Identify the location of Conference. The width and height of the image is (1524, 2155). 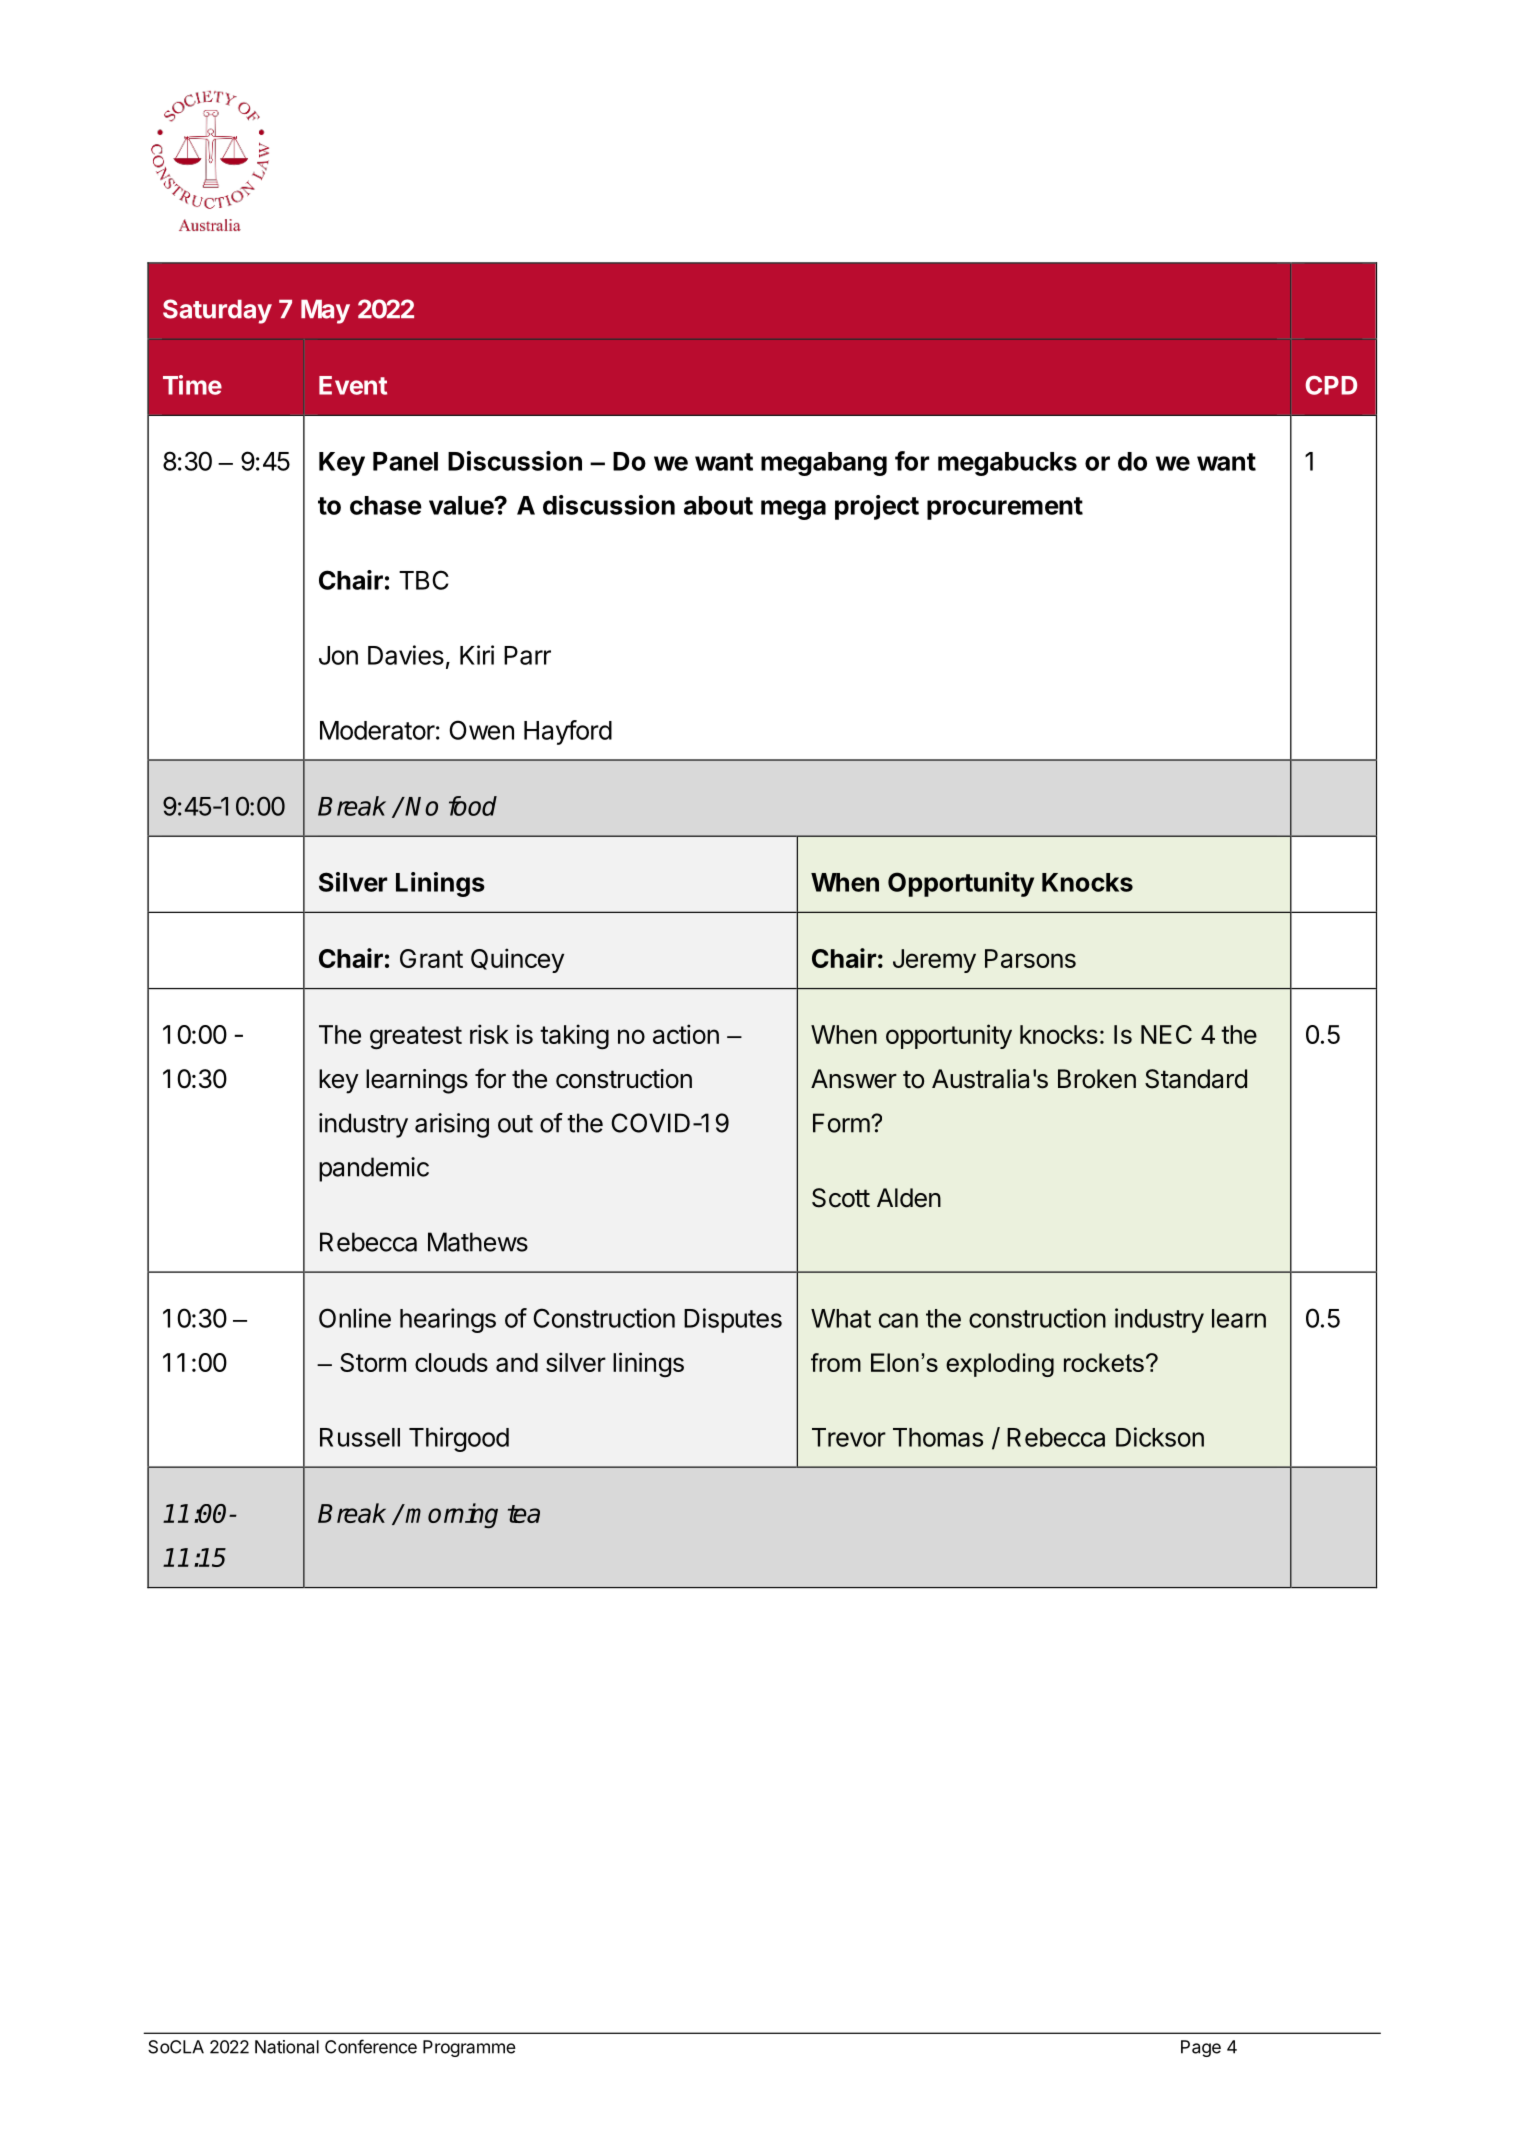
(371, 2046).
